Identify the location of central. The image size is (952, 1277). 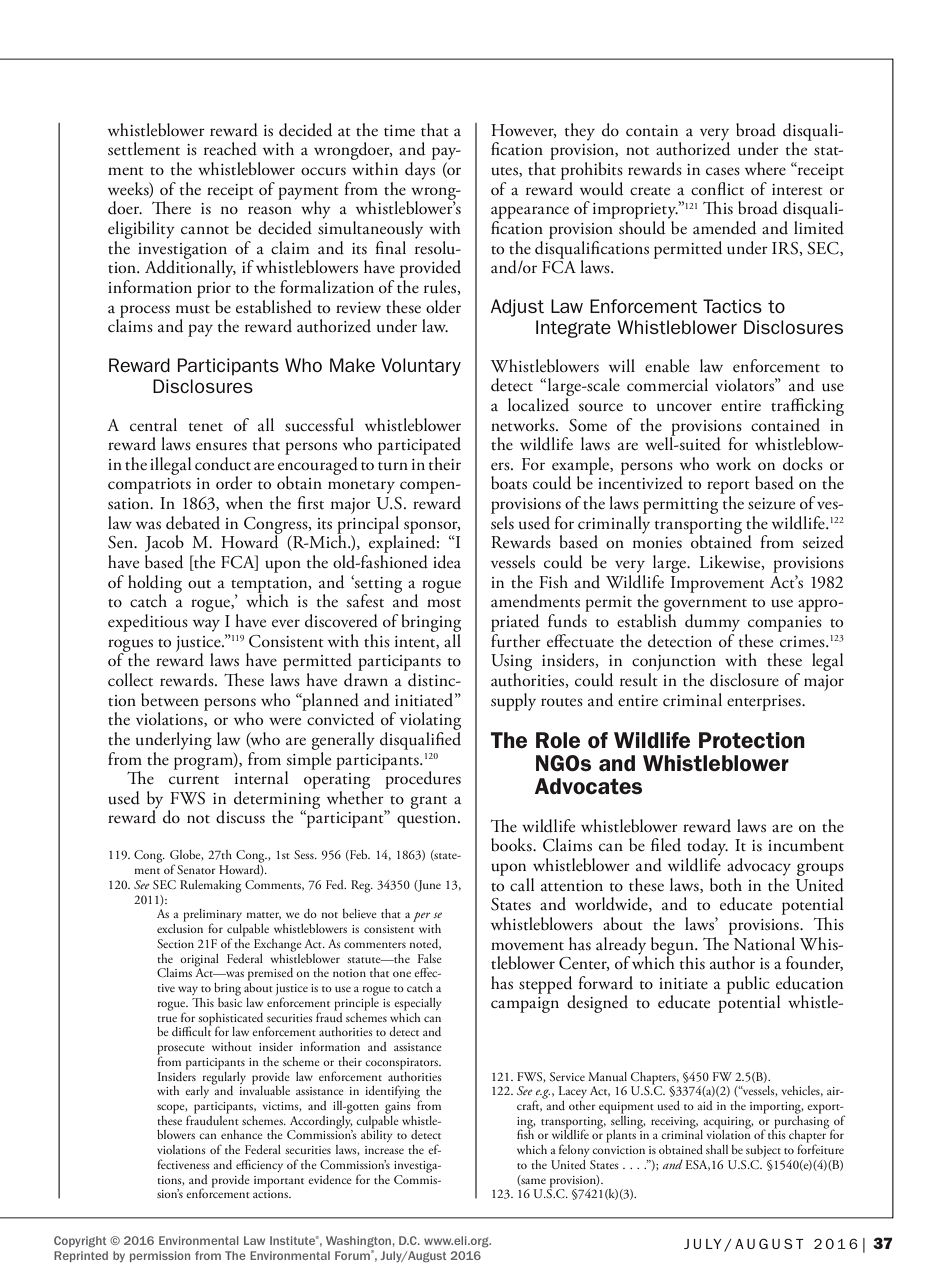
(153, 425).
